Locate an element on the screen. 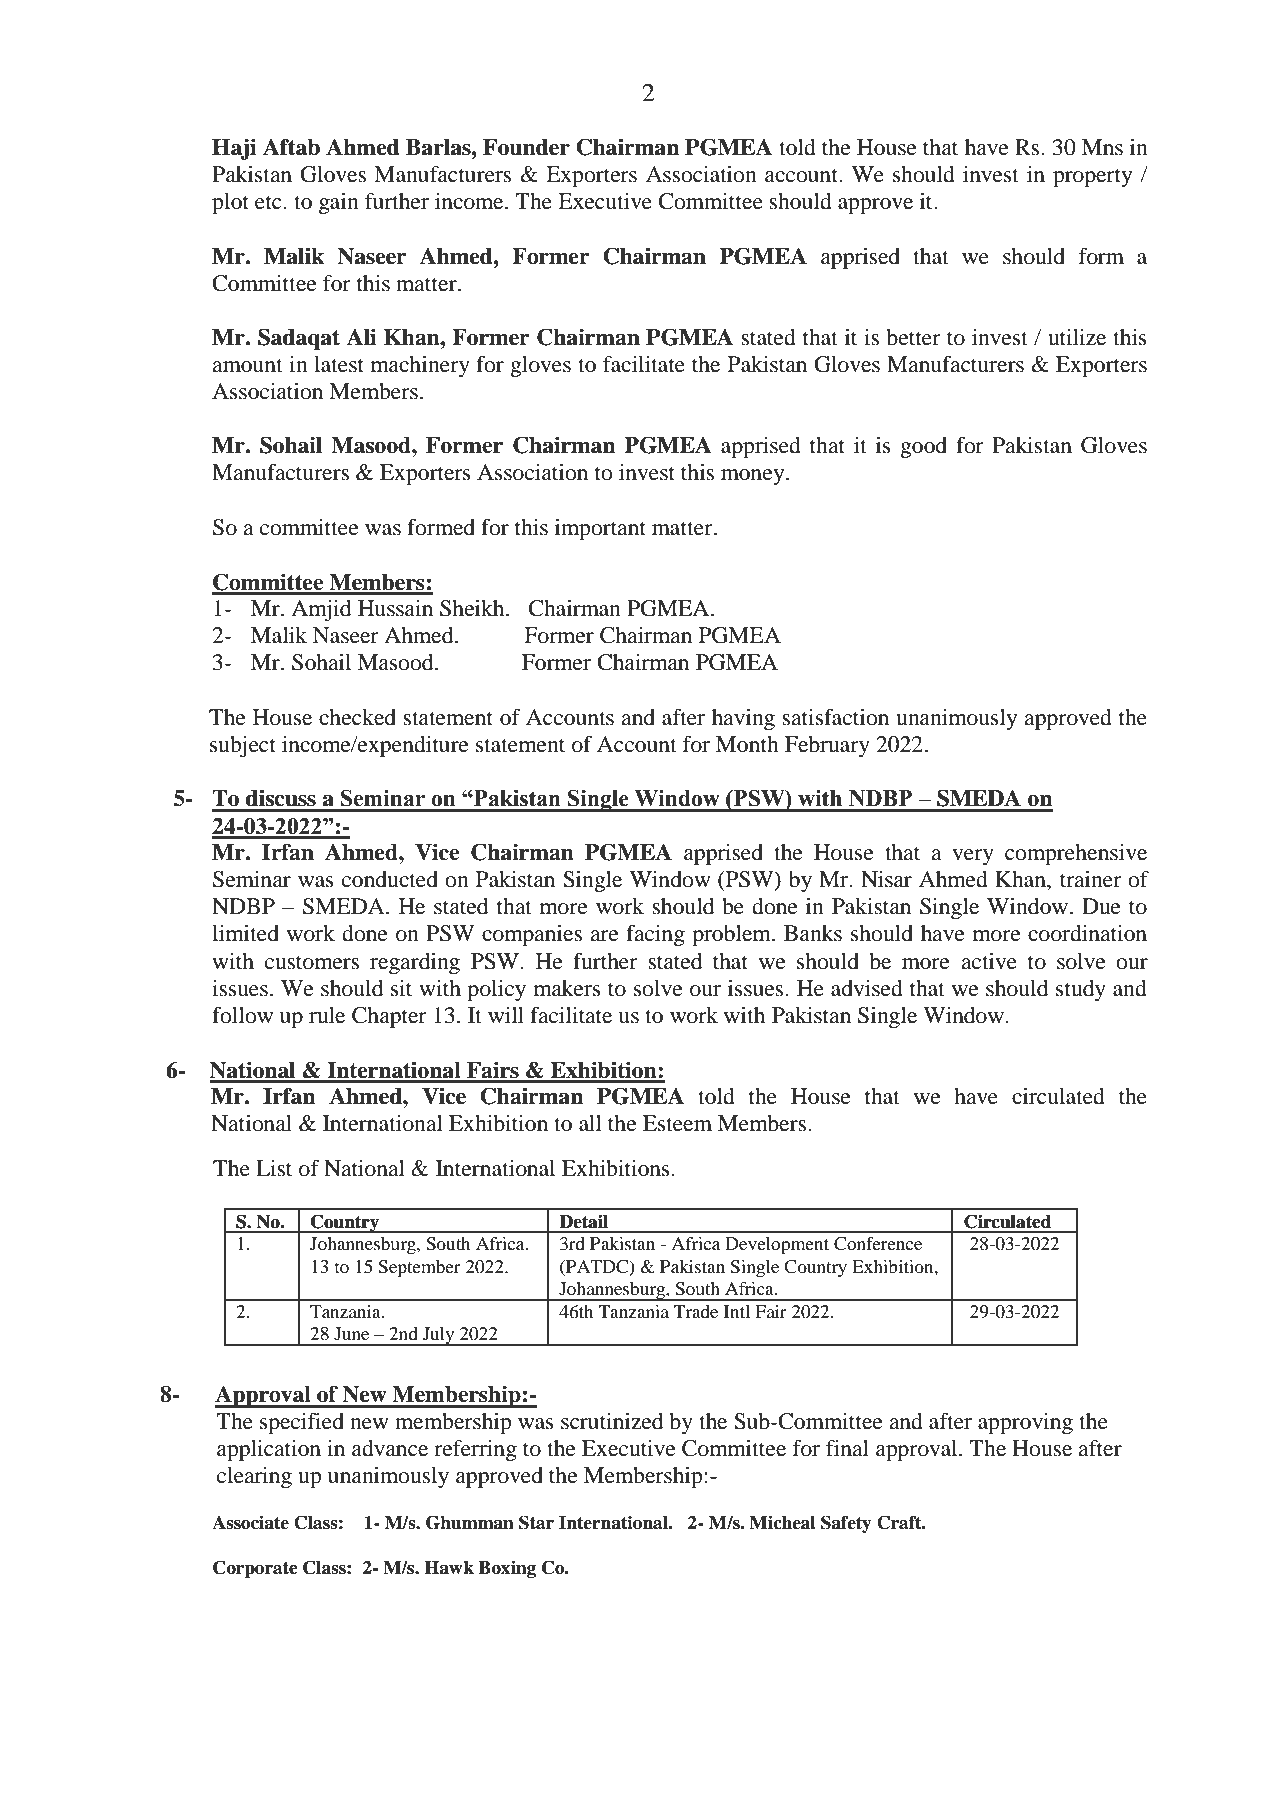 The width and height of the screenshot is (1276, 1804). Founder is located at coordinates (526, 147).
